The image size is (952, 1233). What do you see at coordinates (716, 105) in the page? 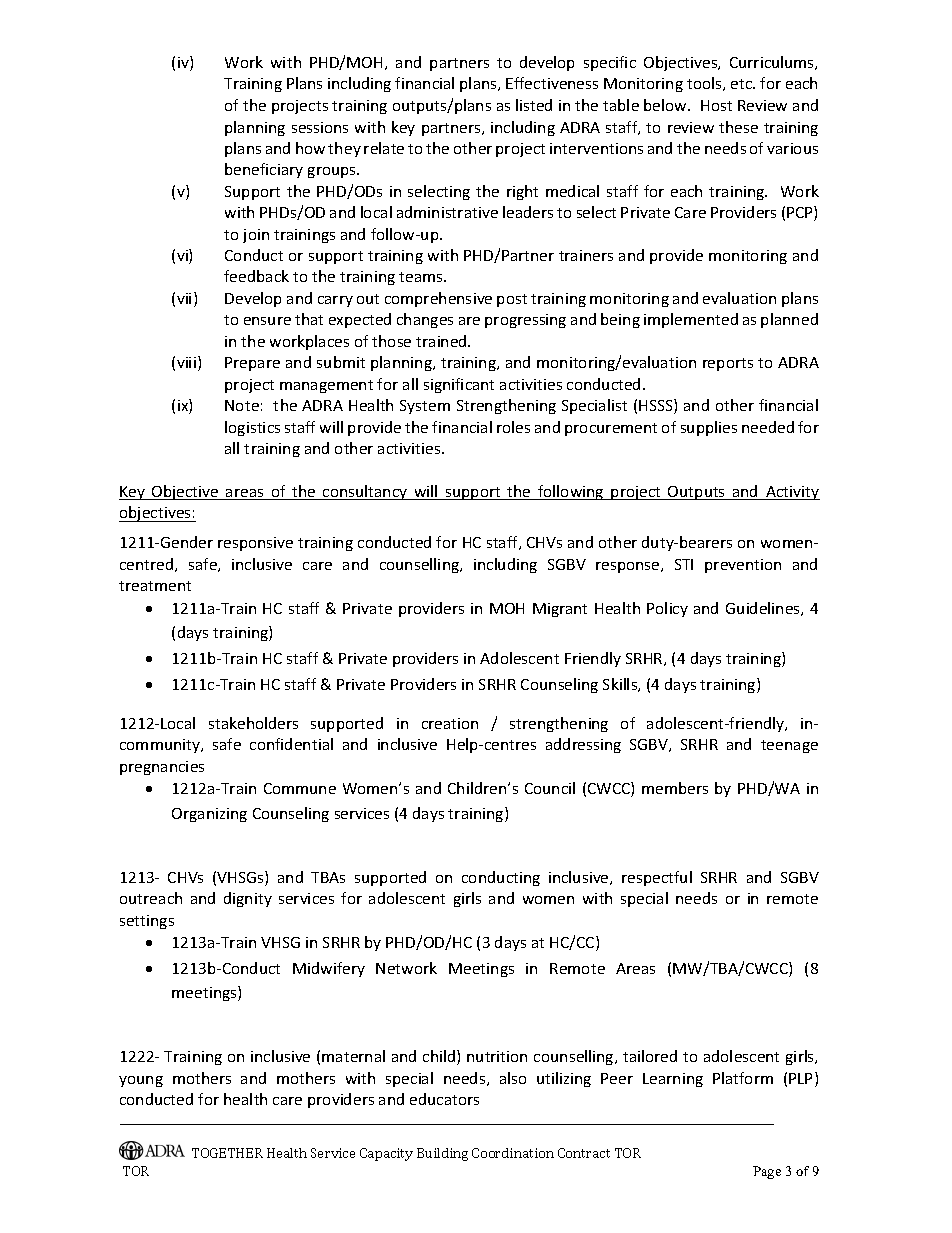
I see `Host` at bounding box center [716, 105].
